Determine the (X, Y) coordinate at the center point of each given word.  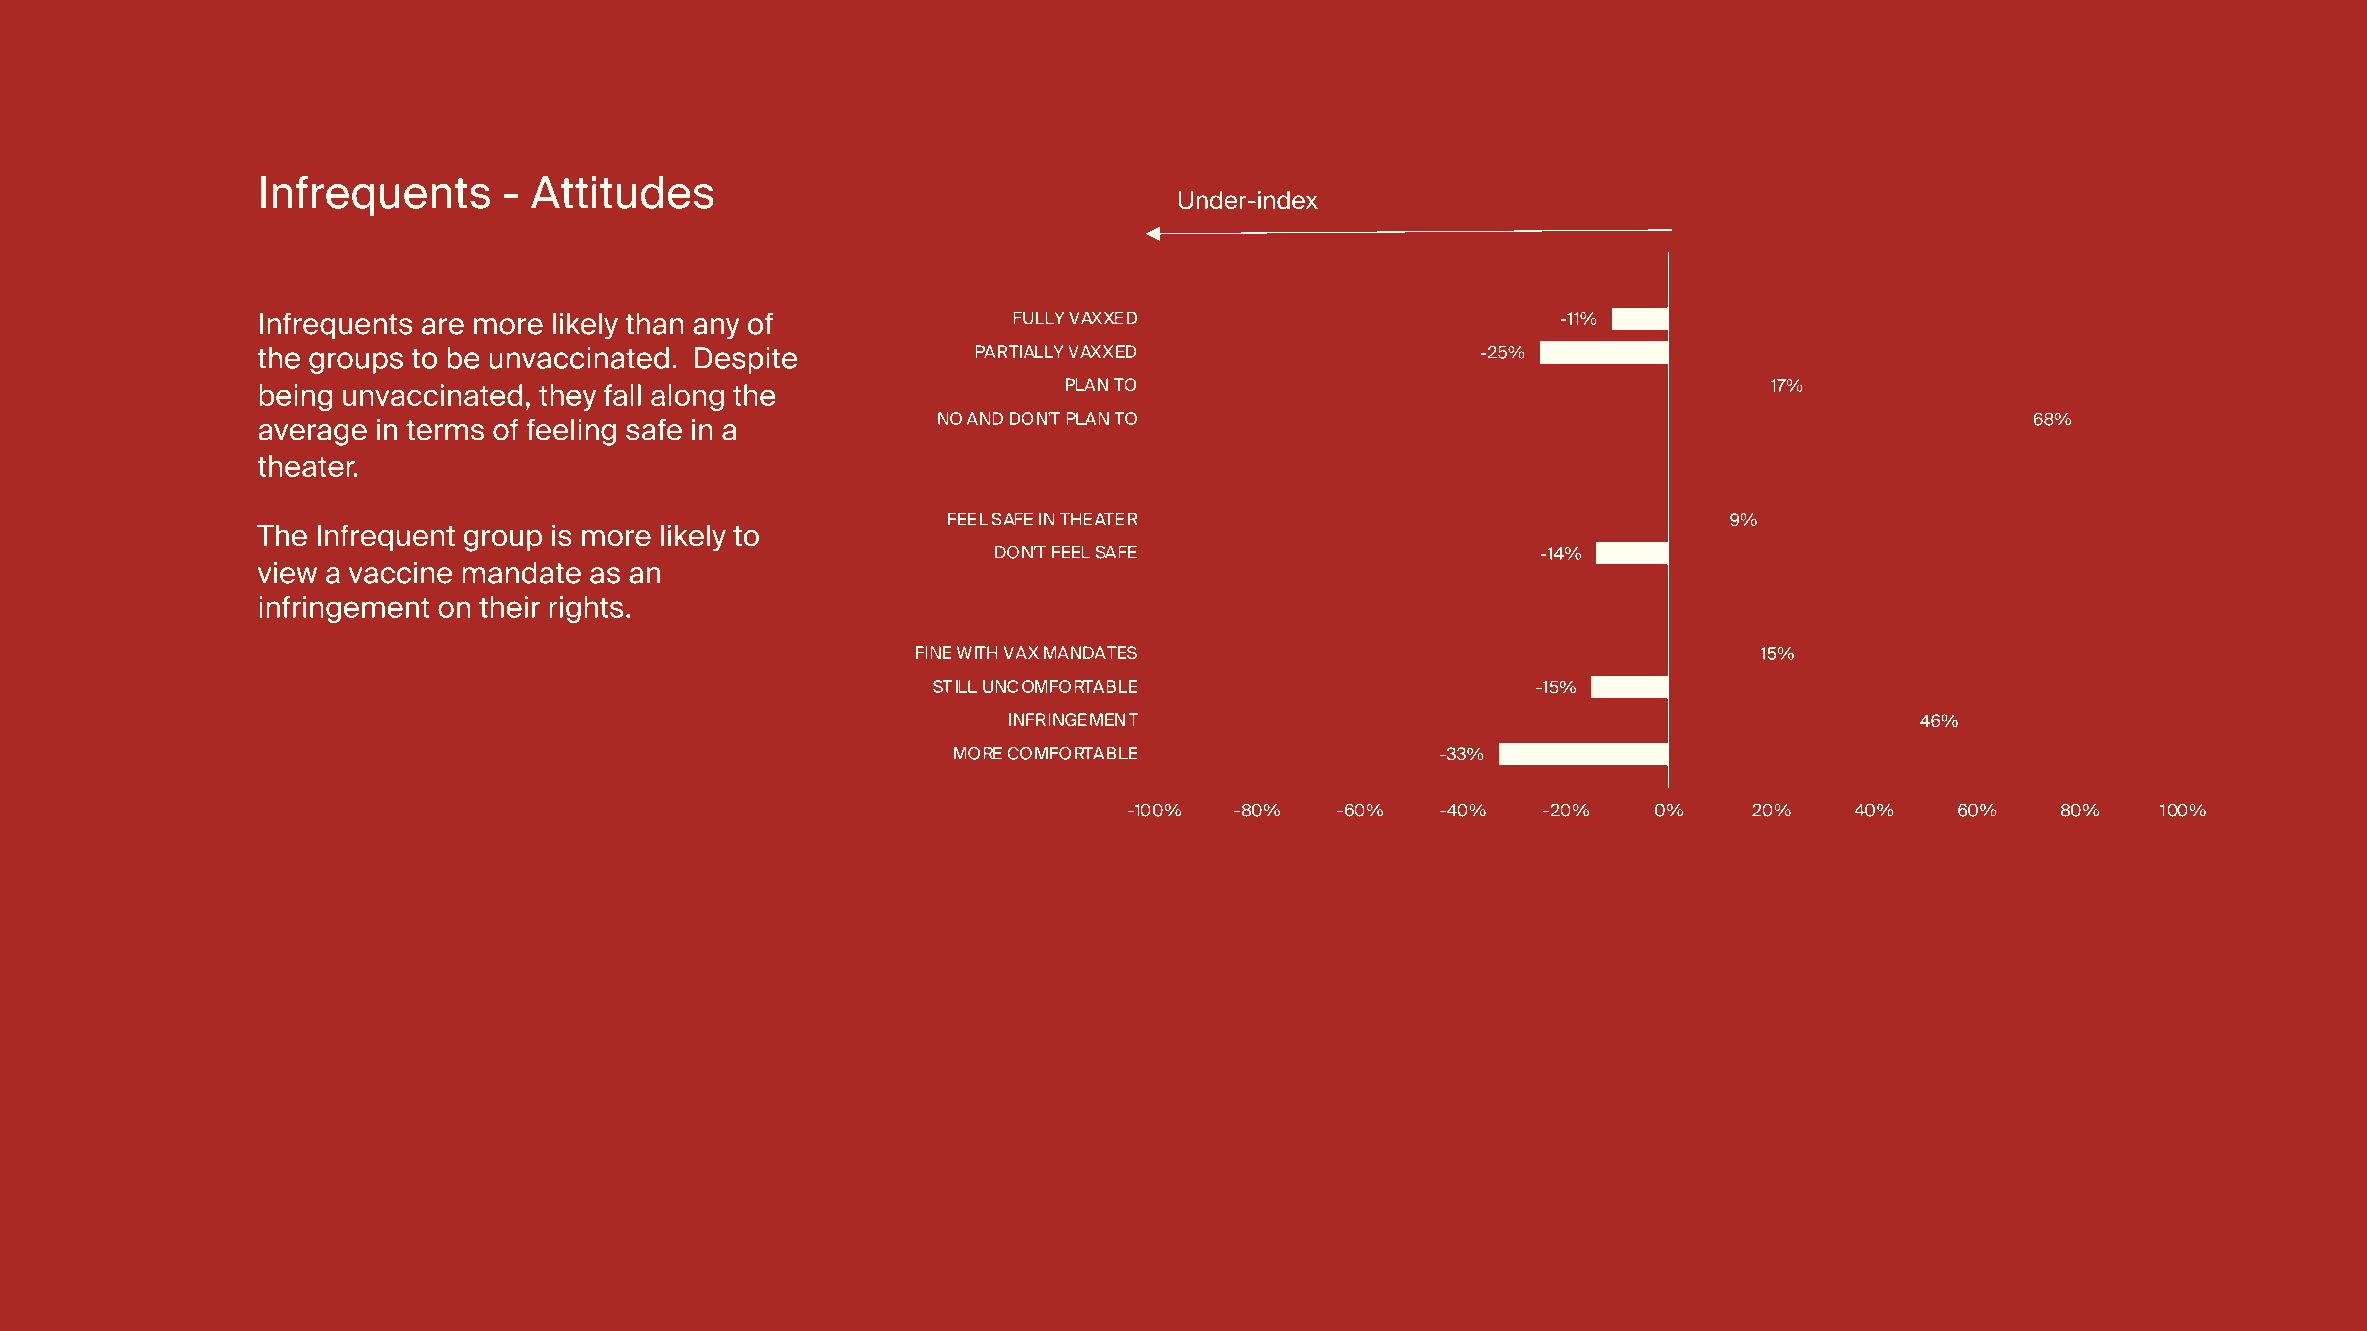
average (312, 435)
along (687, 398)
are (443, 326)
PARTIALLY (1020, 351)
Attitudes (622, 192)
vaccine (400, 573)
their (509, 607)
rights (586, 609)
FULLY (1038, 318)
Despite (746, 360)
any (716, 329)
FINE (934, 652)
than (654, 324)
